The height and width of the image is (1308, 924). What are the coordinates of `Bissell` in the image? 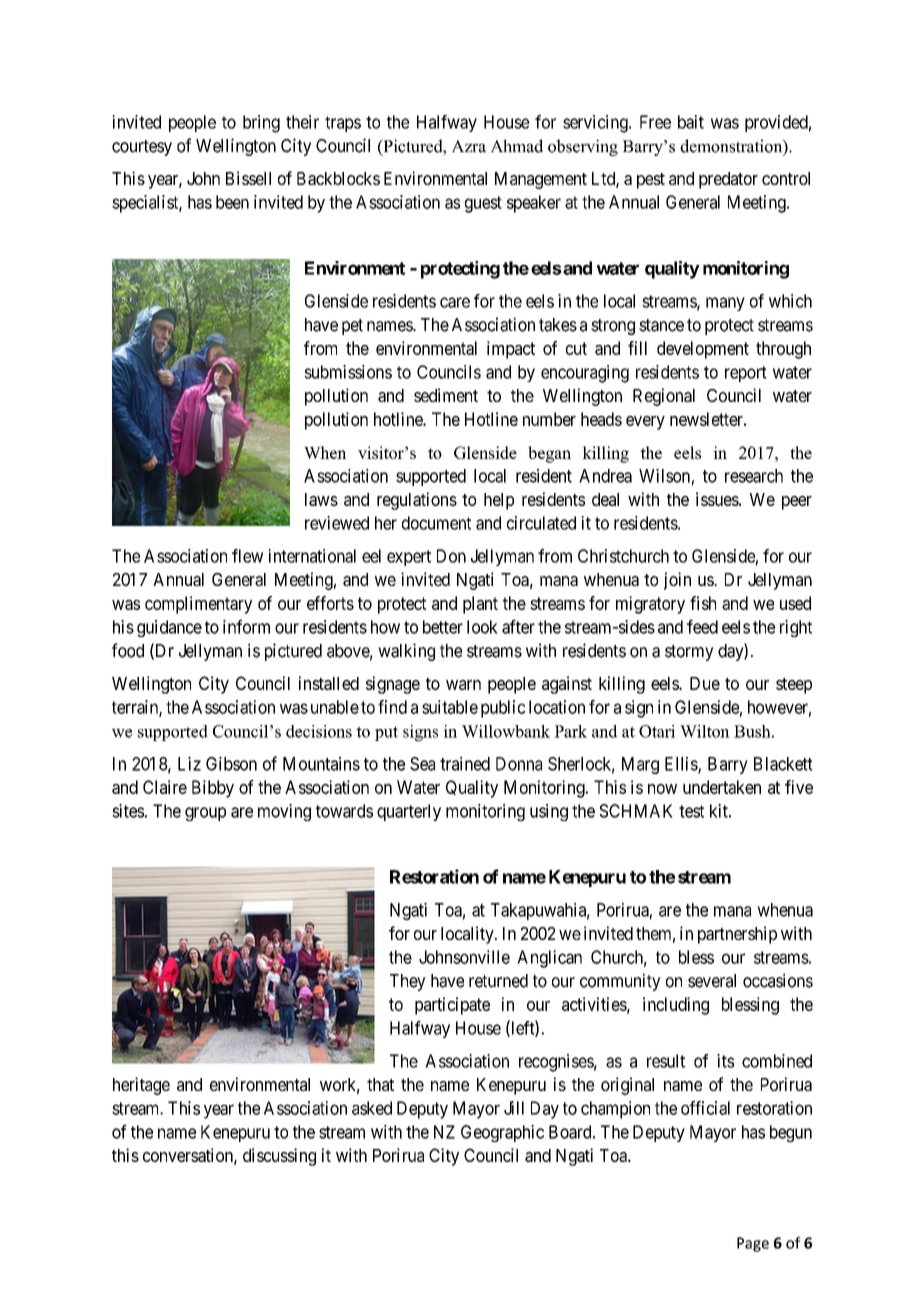 It's located at (248, 178).
